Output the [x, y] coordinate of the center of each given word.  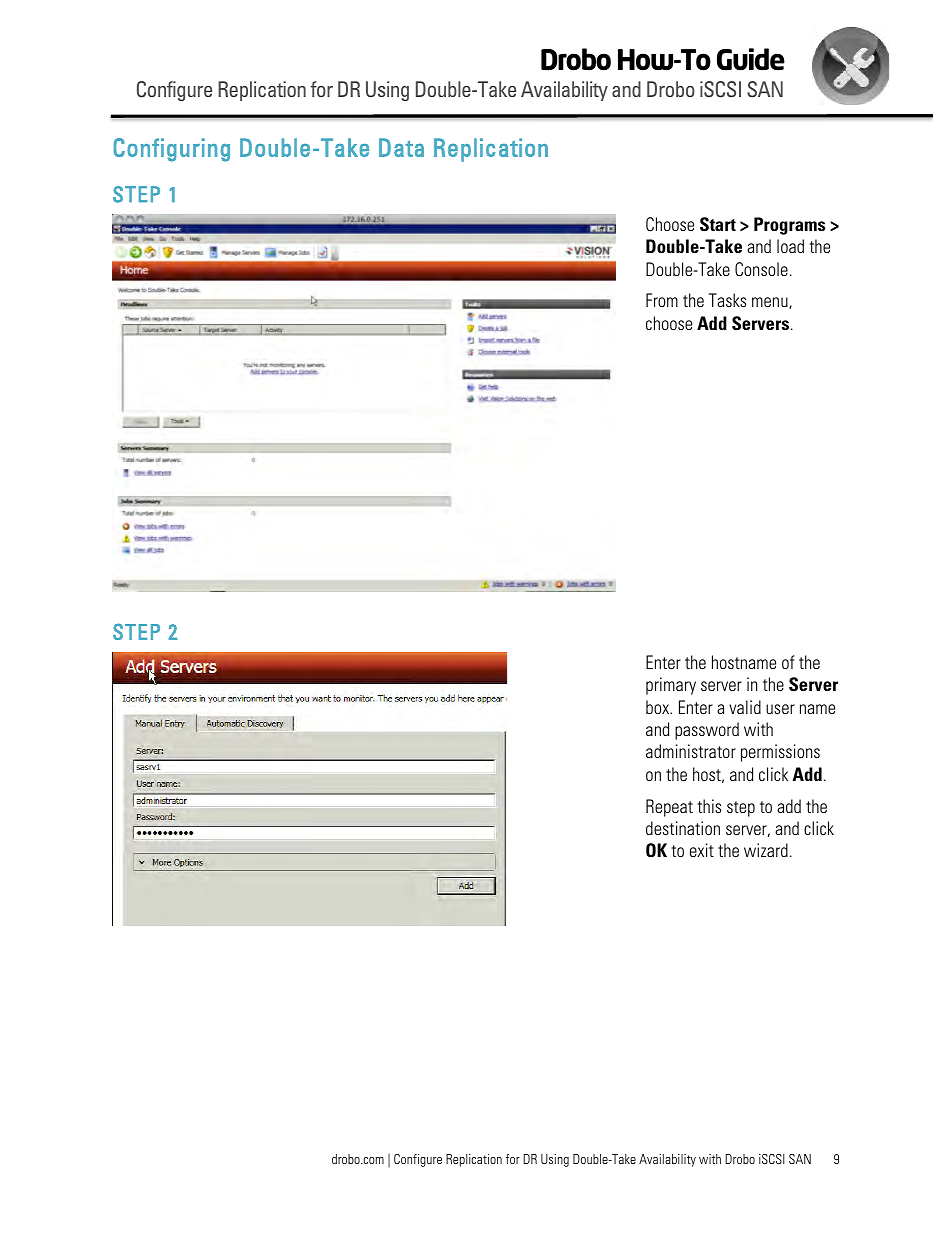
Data [401, 147]
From [662, 300]
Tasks [727, 300]
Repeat [669, 808]
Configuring [172, 150]
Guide [751, 59]
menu [771, 303]
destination [683, 828]
